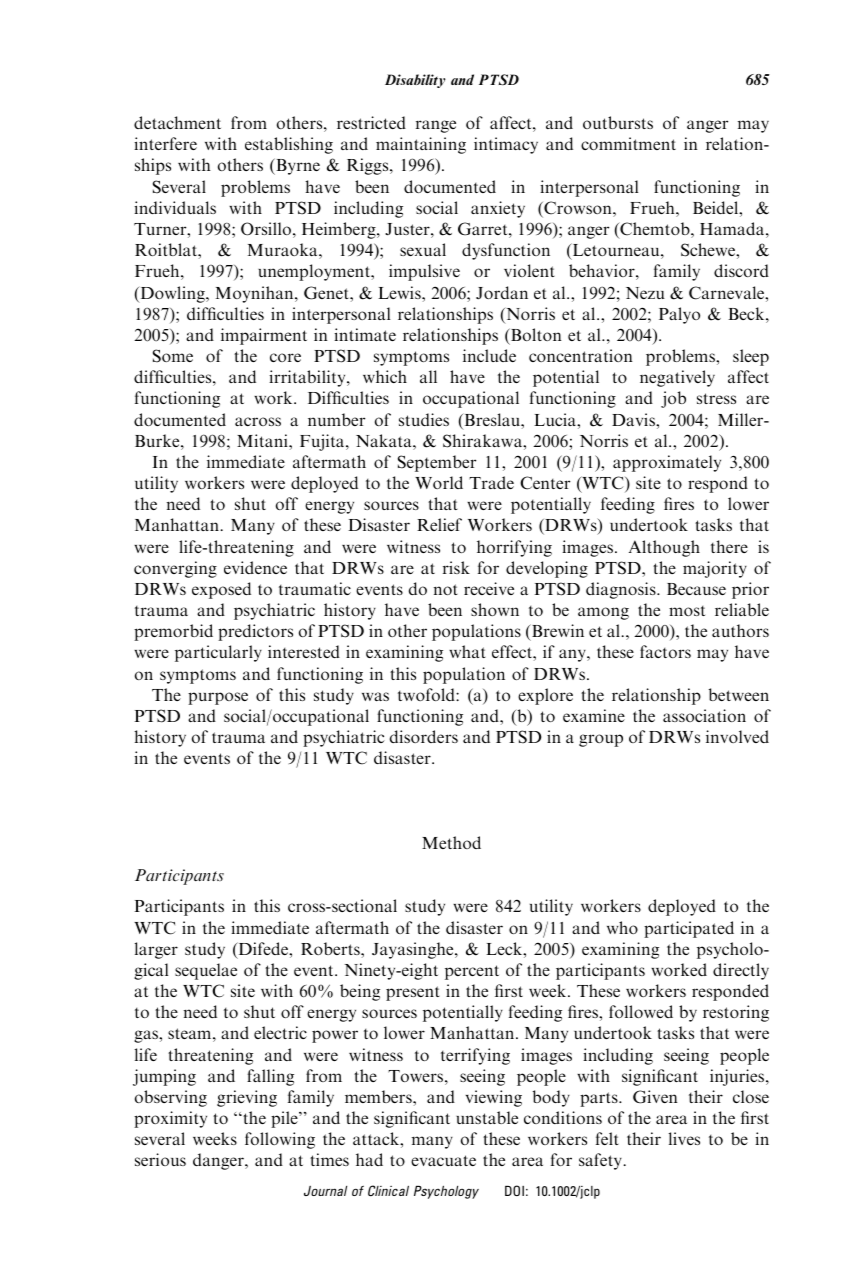  I want to click on detachment, so click(177, 122).
